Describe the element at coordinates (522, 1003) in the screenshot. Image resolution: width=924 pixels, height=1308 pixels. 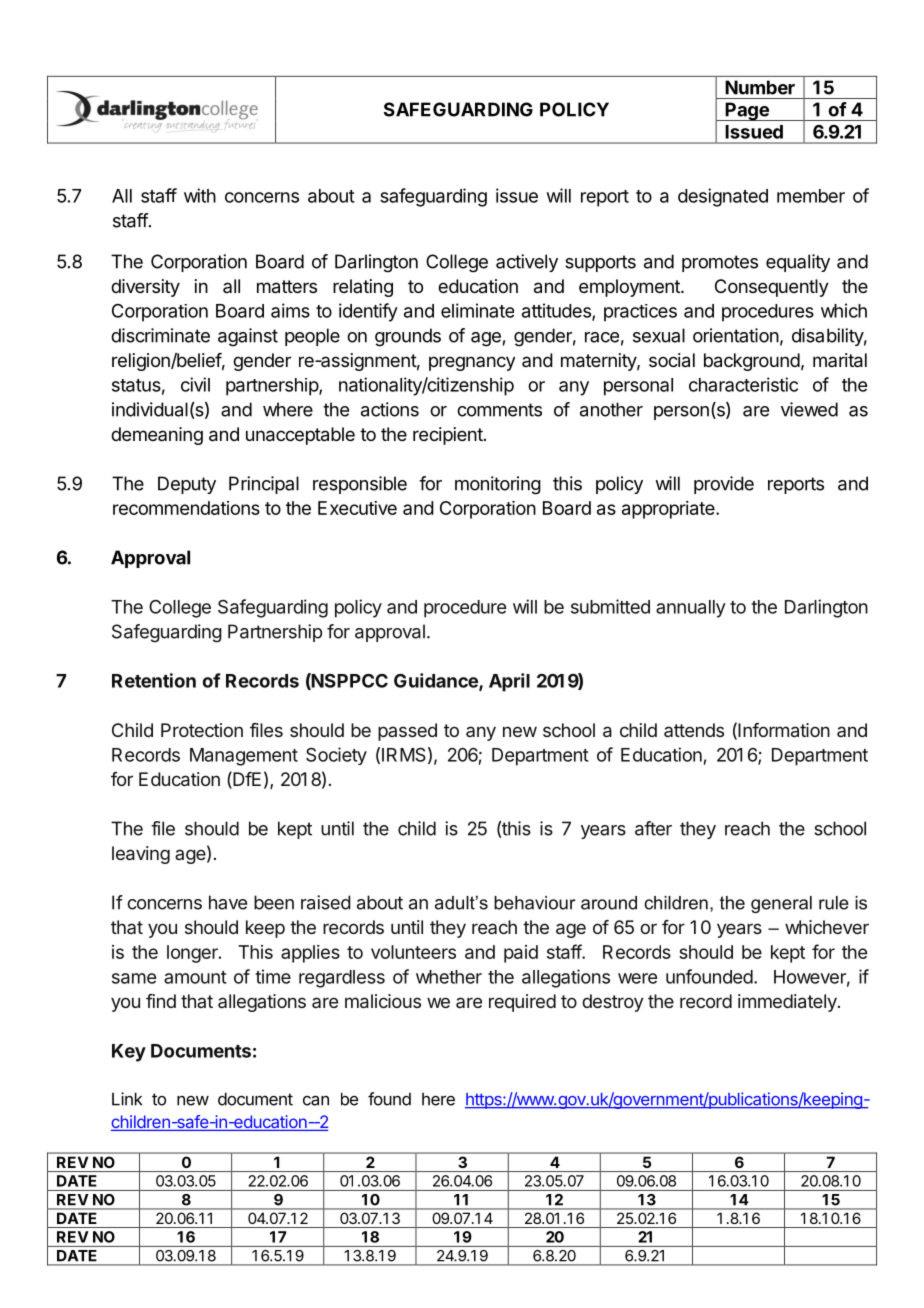
I see `required` at that location.
